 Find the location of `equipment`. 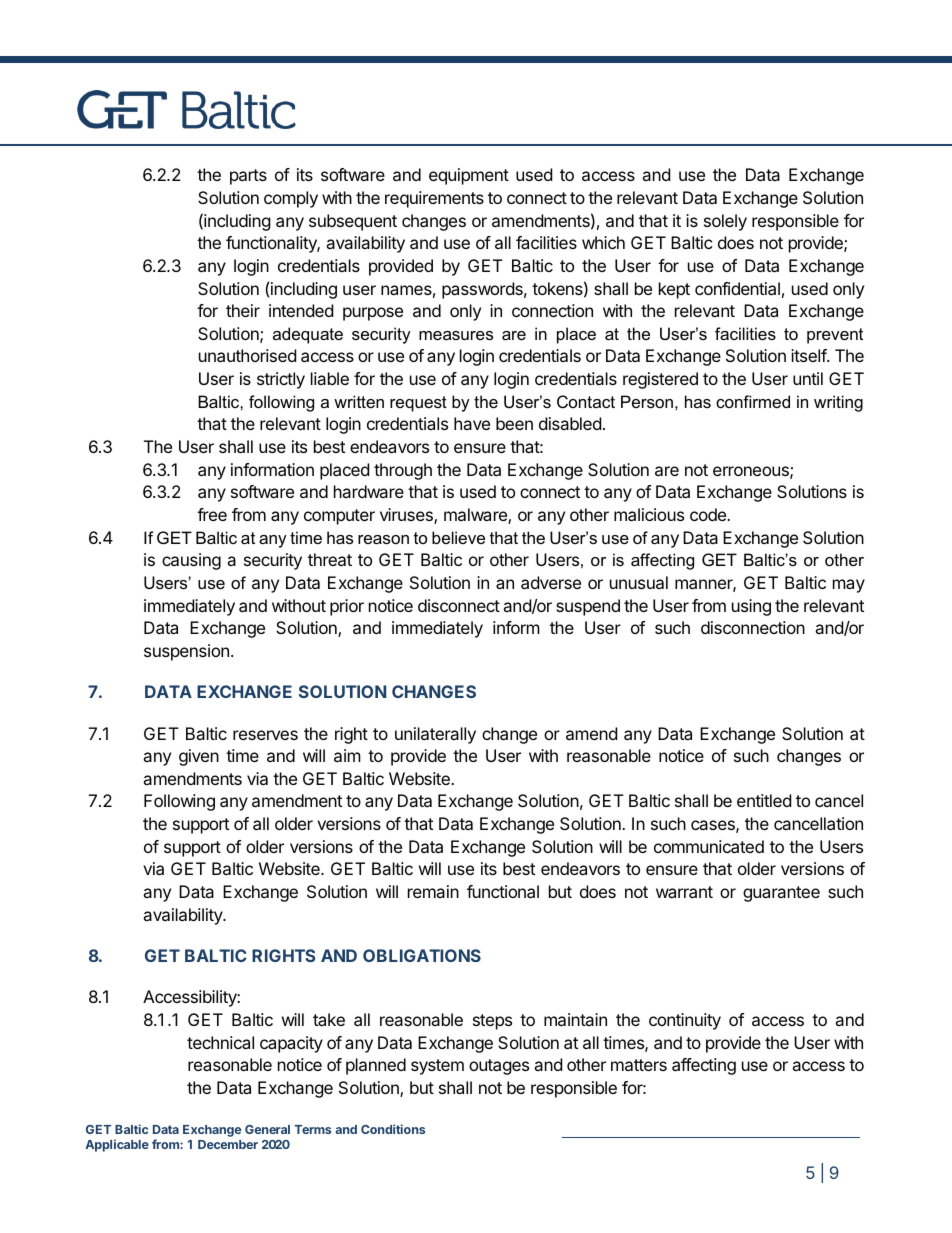

equipment is located at coordinates (469, 176).
